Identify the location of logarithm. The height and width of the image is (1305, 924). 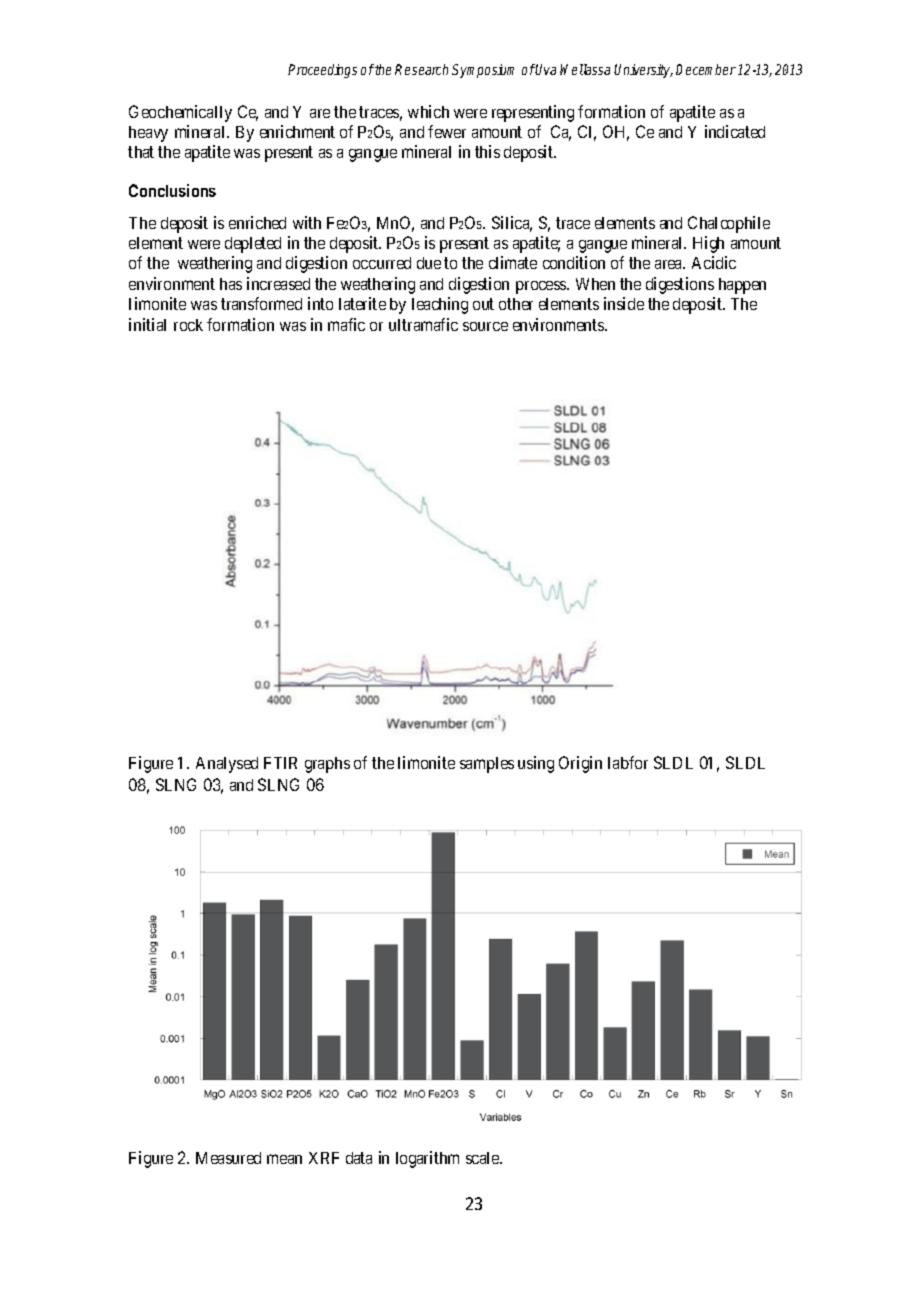
(427, 1159).
